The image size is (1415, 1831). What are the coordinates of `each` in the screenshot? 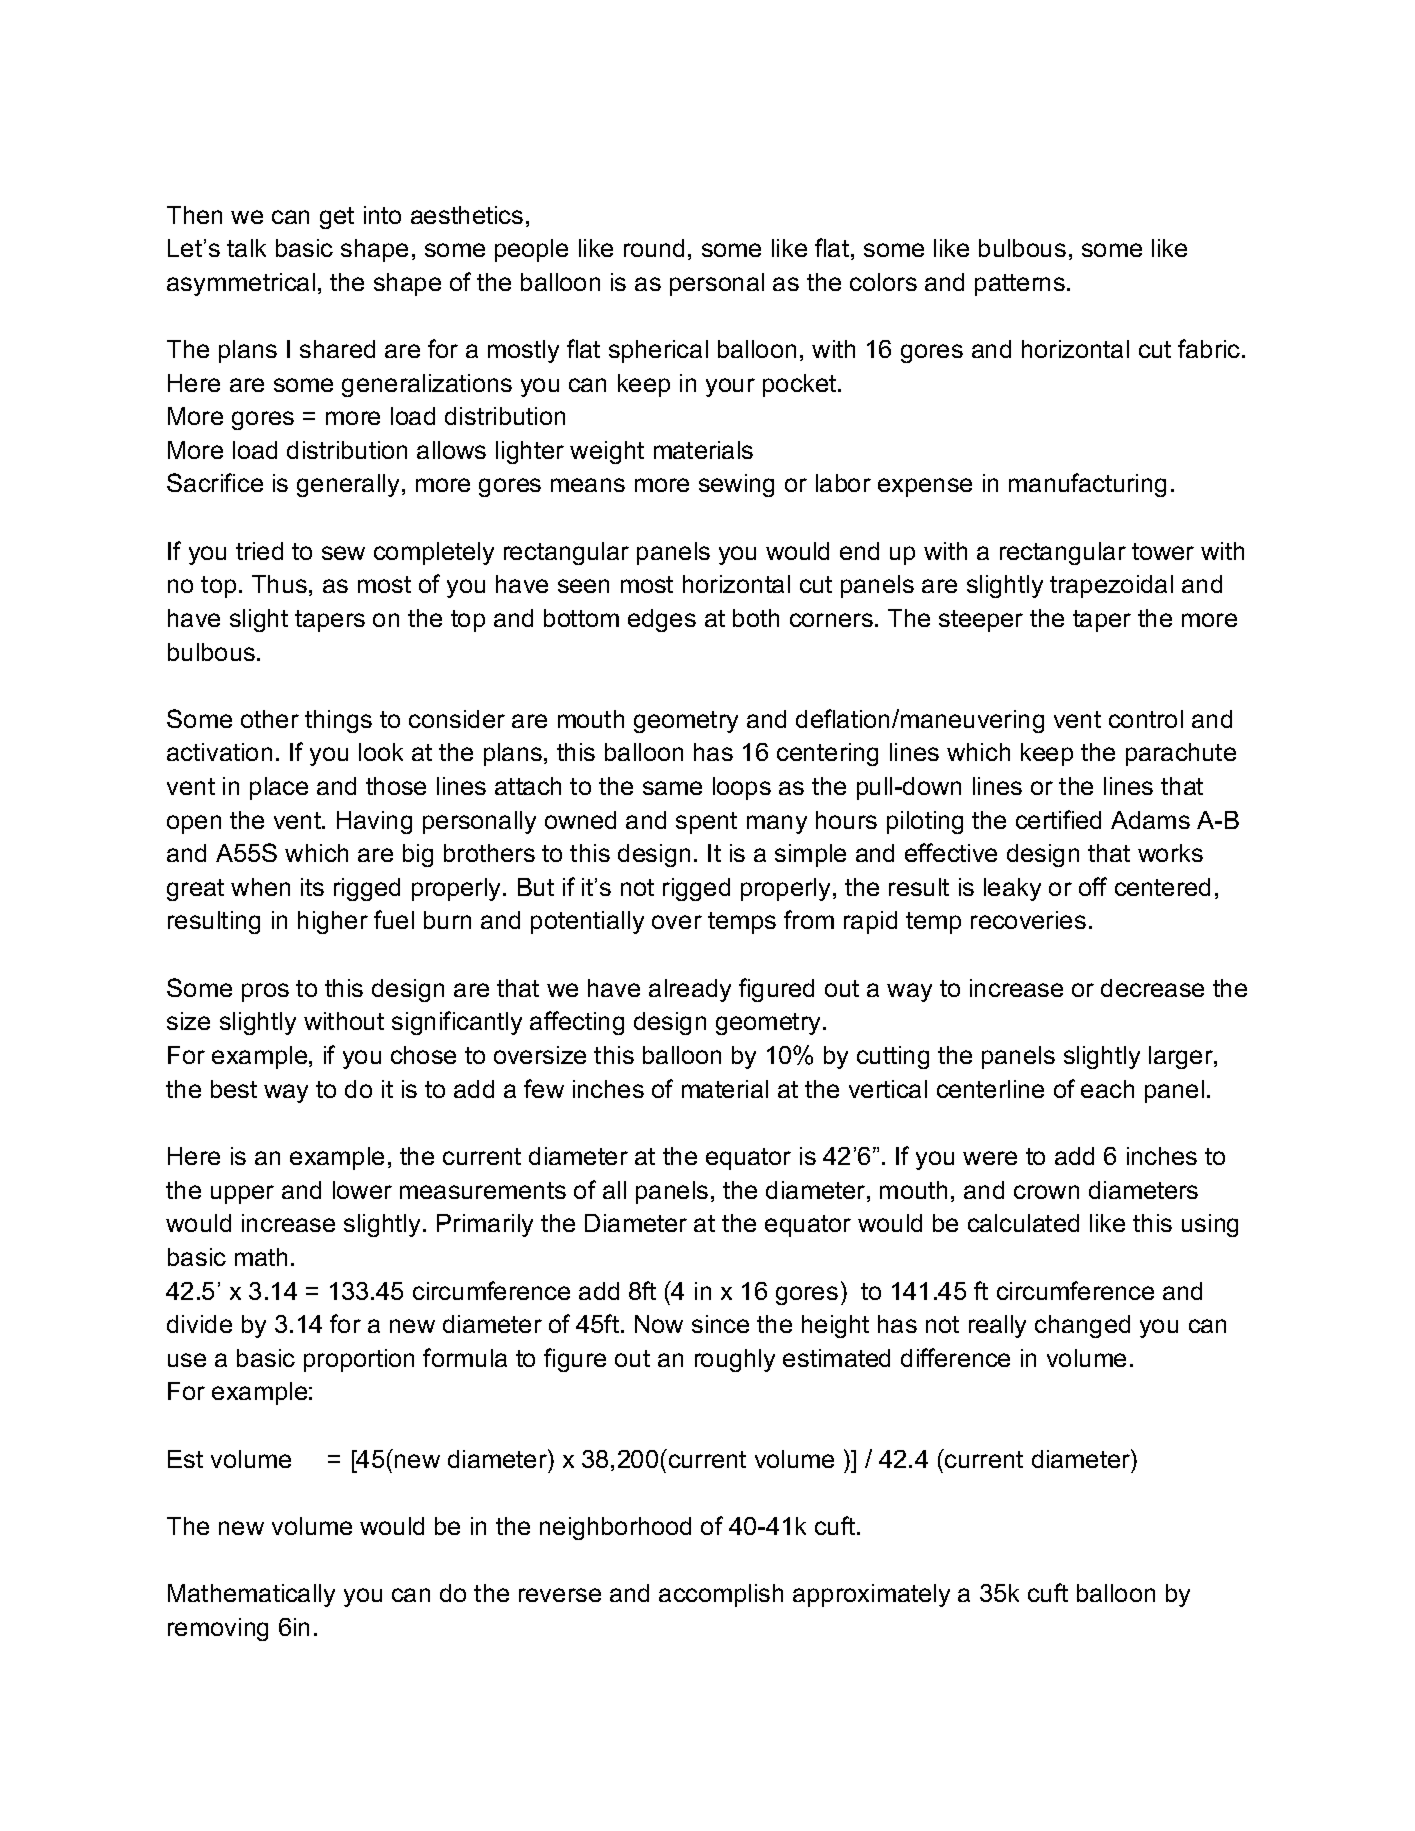 It's located at (1107, 1089).
